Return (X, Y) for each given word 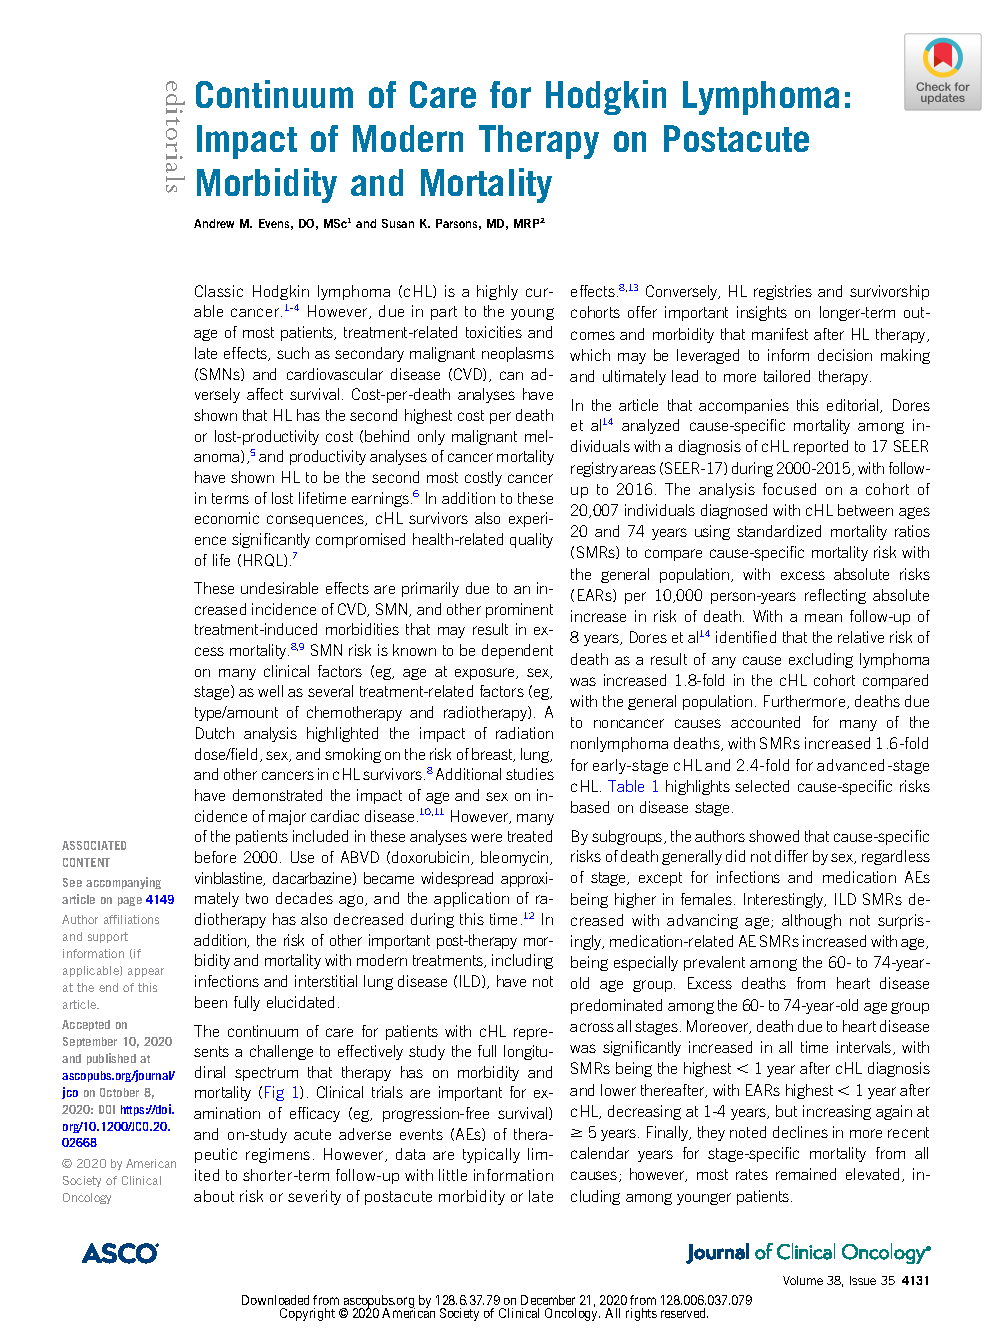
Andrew (214, 223)
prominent (519, 610)
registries (783, 292)
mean (823, 618)
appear (146, 972)
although (811, 921)
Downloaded (275, 1300)
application (471, 899)
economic (227, 518)
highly (497, 292)
